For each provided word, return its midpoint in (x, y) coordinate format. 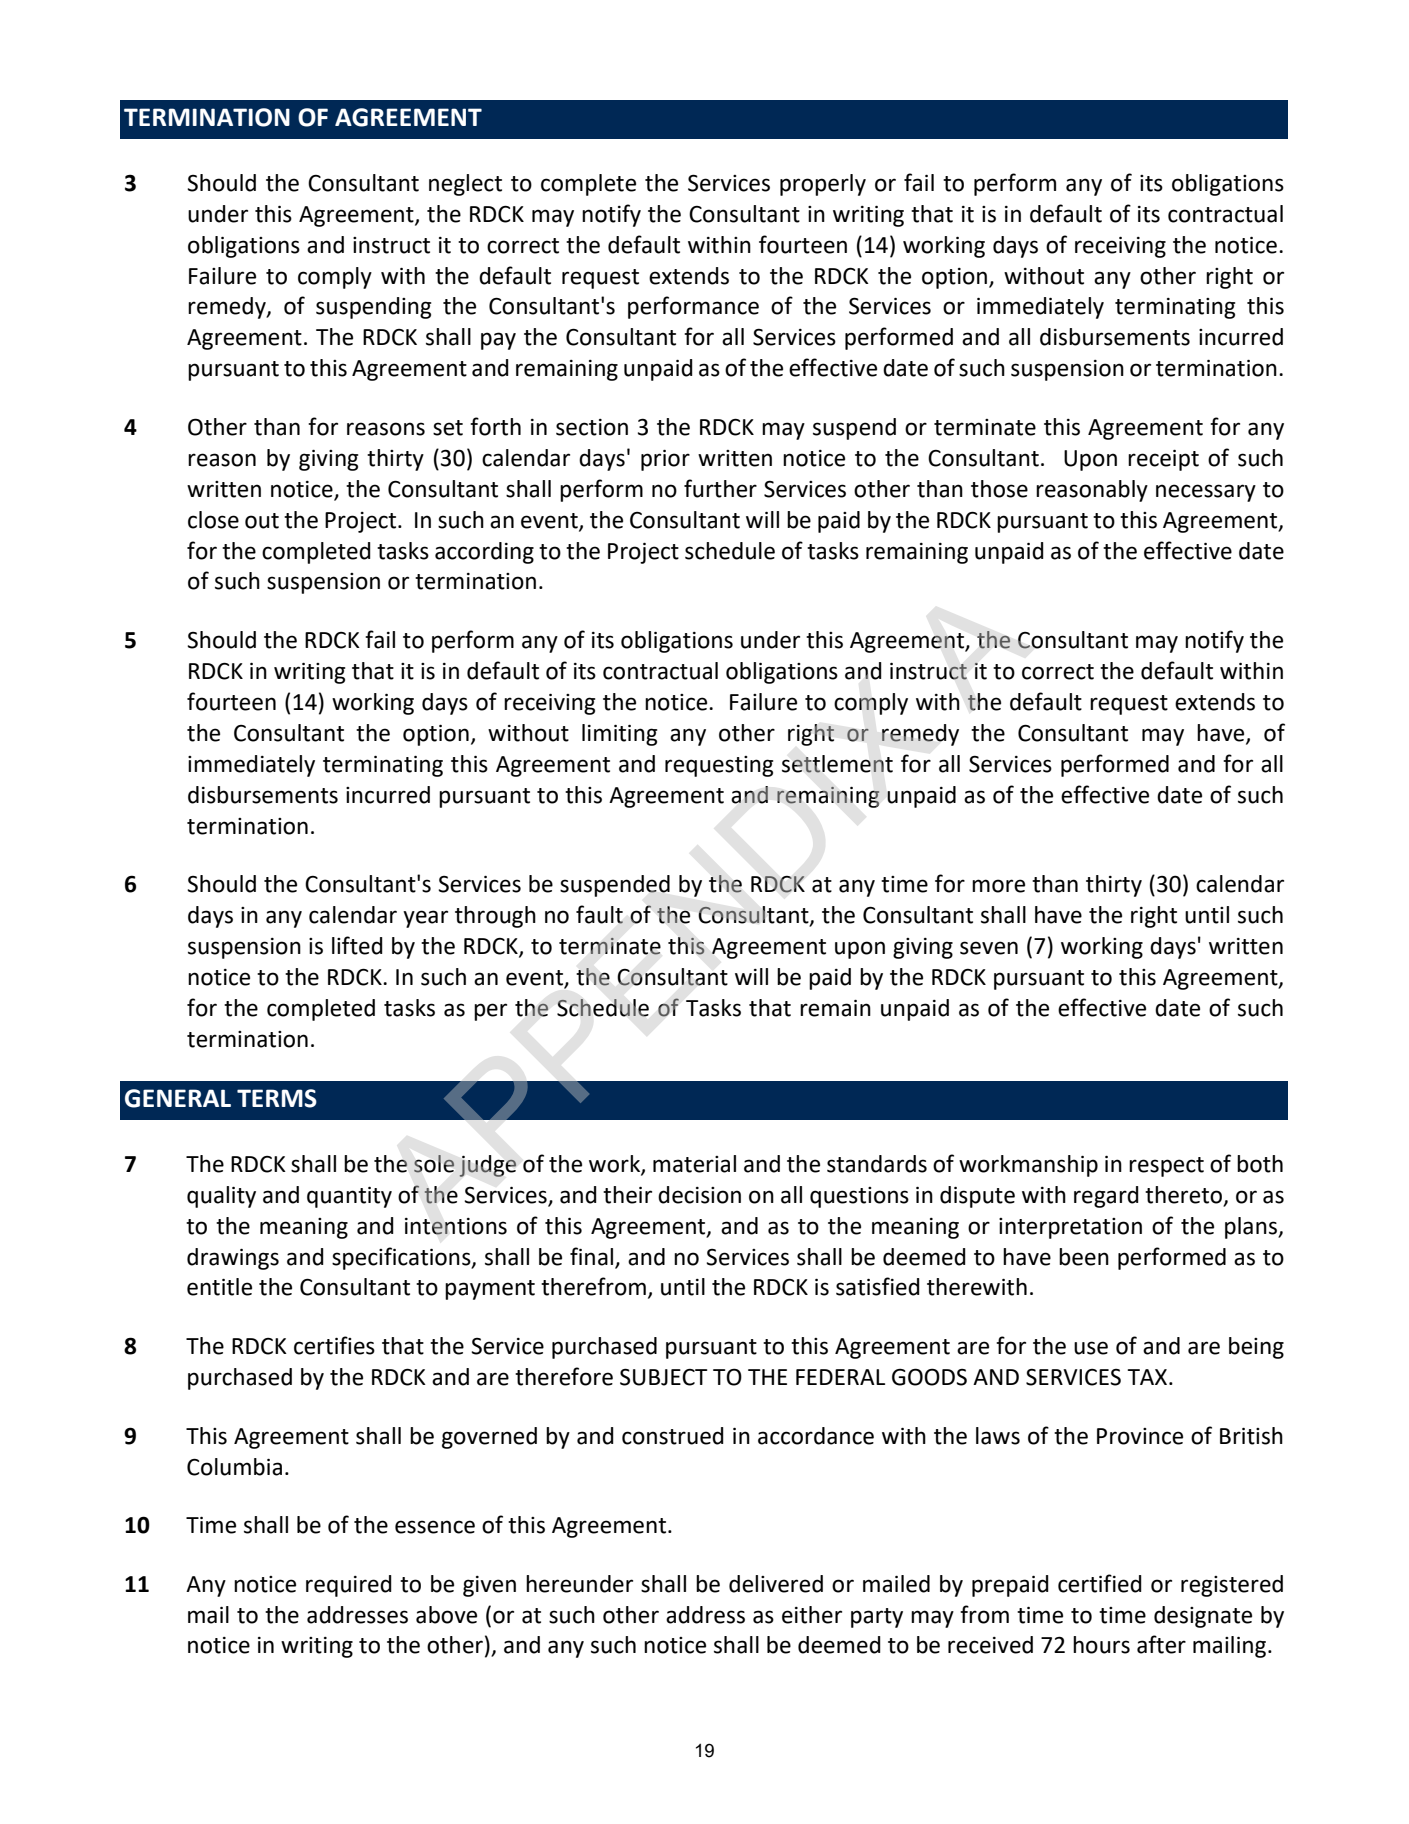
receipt (1163, 460)
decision (699, 1195)
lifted (357, 945)
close (213, 520)
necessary (1206, 493)
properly (823, 185)
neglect (465, 185)
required (349, 1586)
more (998, 886)
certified (1100, 1583)
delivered (776, 1584)
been (1084, 1257)
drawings (233, 1259)
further (720, 488)
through (495, 917)
